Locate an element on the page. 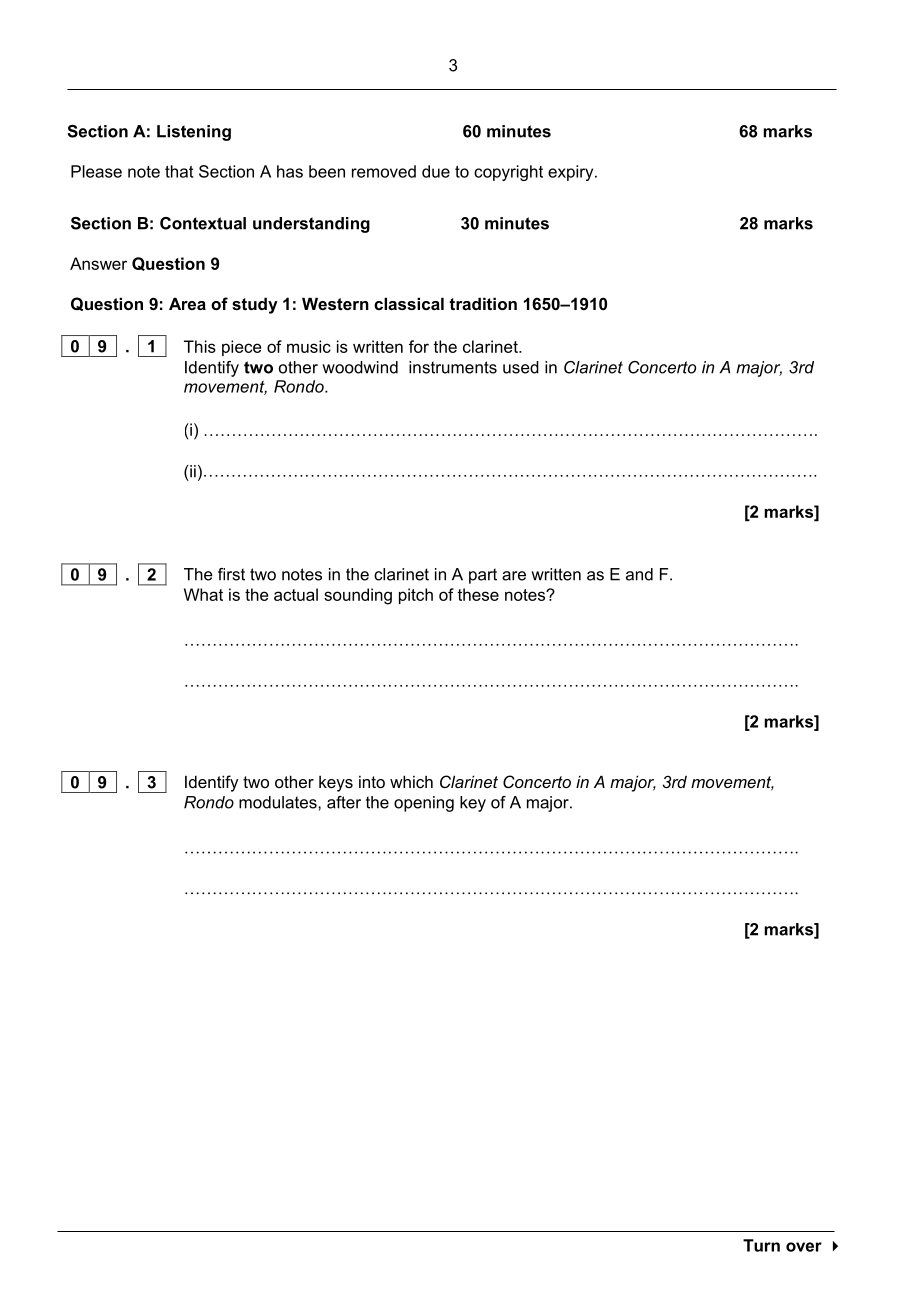 This document has width=924, height=1307. after is located at coordinates (344, 802).
